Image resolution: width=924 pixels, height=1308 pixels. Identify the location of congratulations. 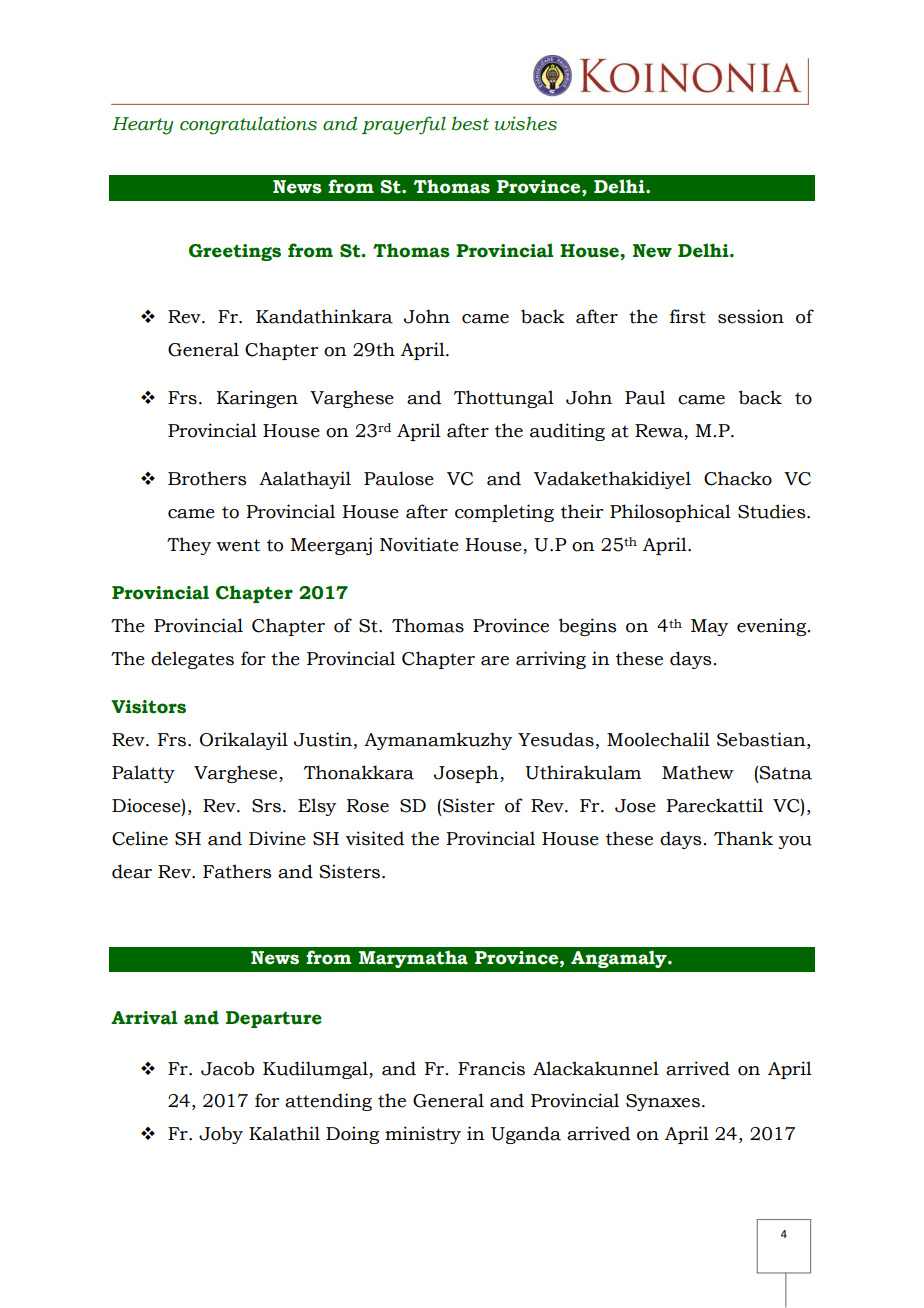
(248, 125).
